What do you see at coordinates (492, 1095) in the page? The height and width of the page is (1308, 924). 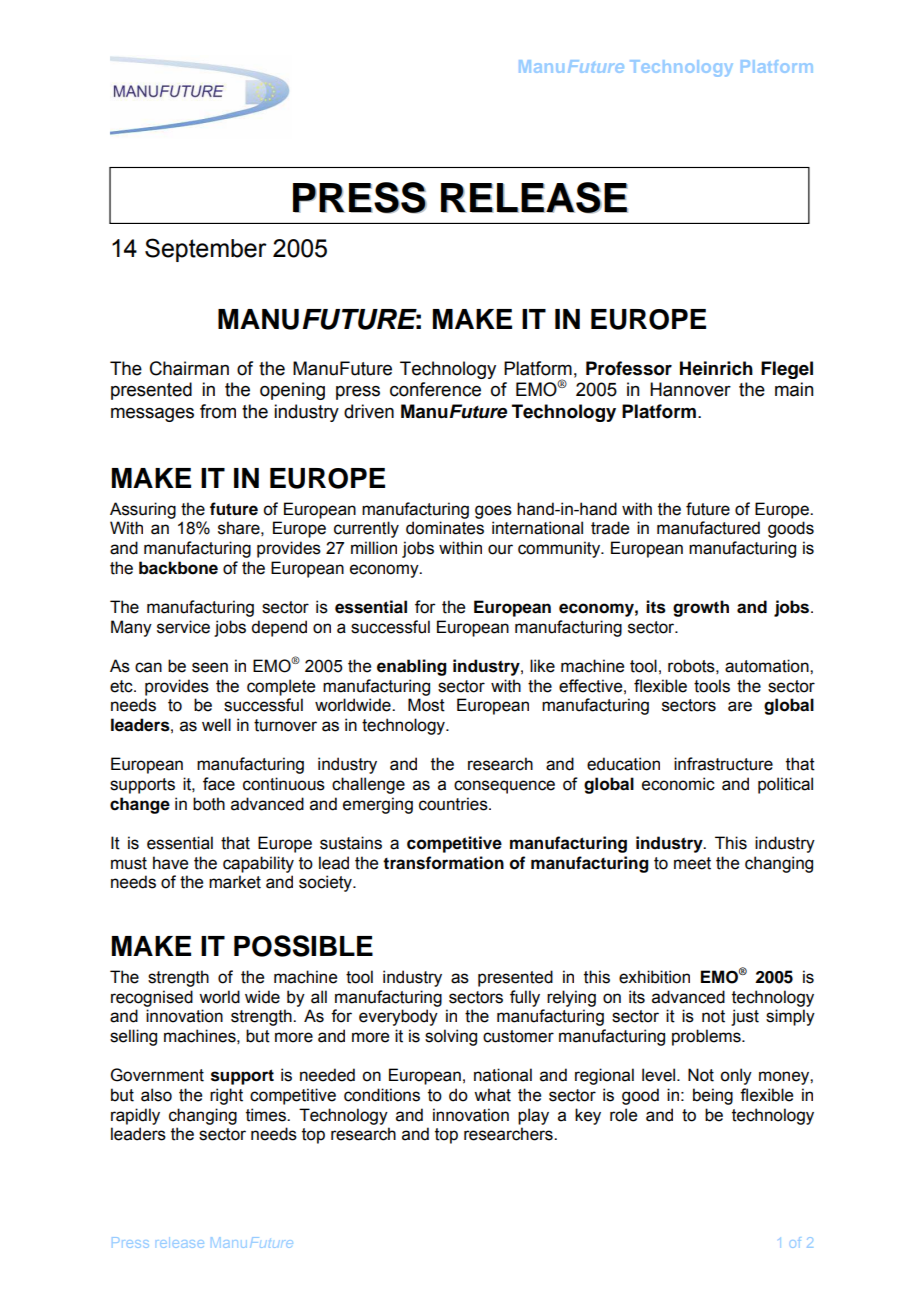 I see `what` at bounding box center [492, 1095].
